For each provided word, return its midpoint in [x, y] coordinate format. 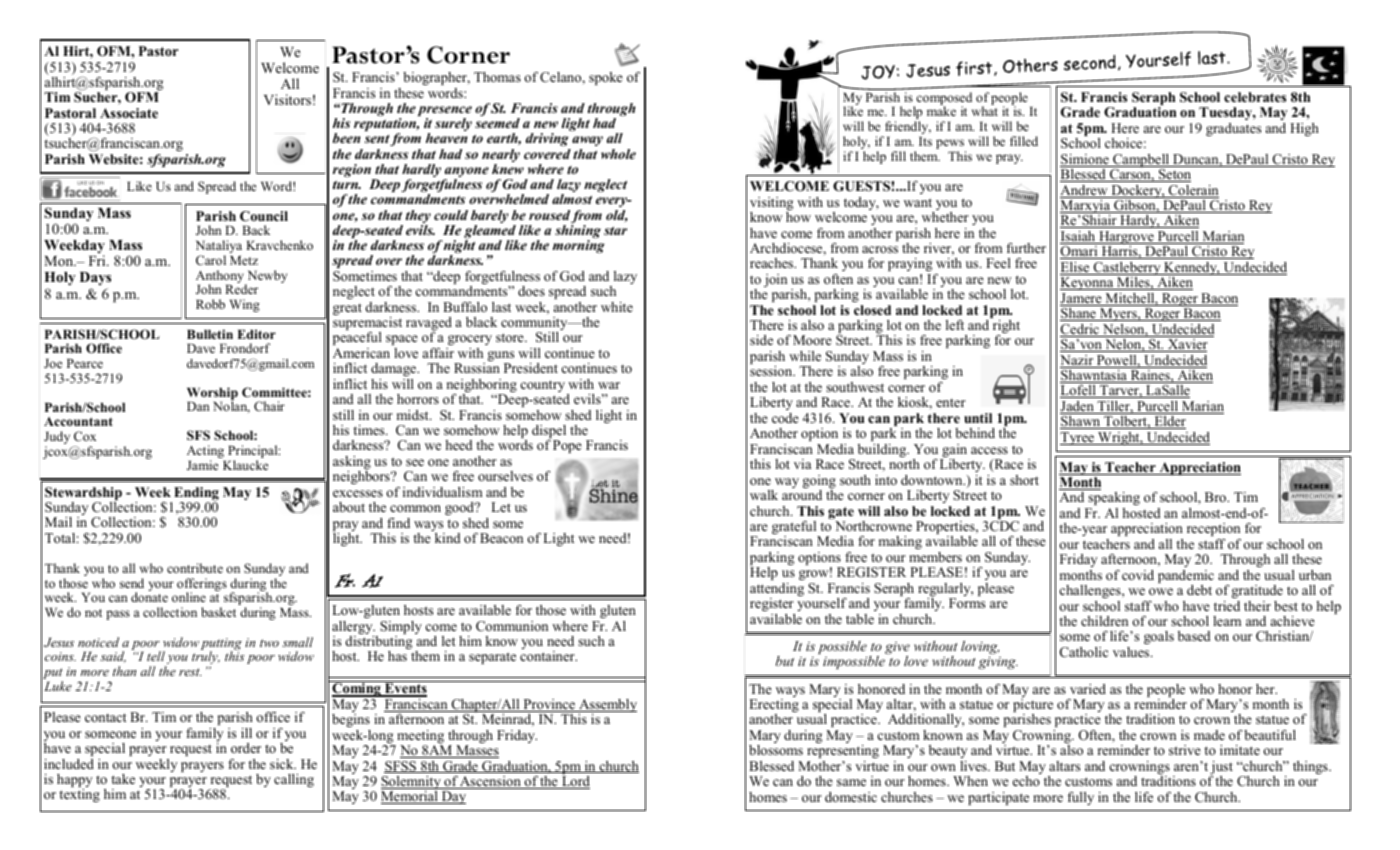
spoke [606, 78]
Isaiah [1079, 237]
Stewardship [83, 495]
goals [1159, 637]
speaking [1113, 500]
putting [221, 645]
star [615, 230]
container [548, 656]
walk [764, 495]
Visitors [287, 99]
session [772, 371]
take [123, 779]
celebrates [1255, 97]
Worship [212, 395]
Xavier [1187, 345]
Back [256, 230]
